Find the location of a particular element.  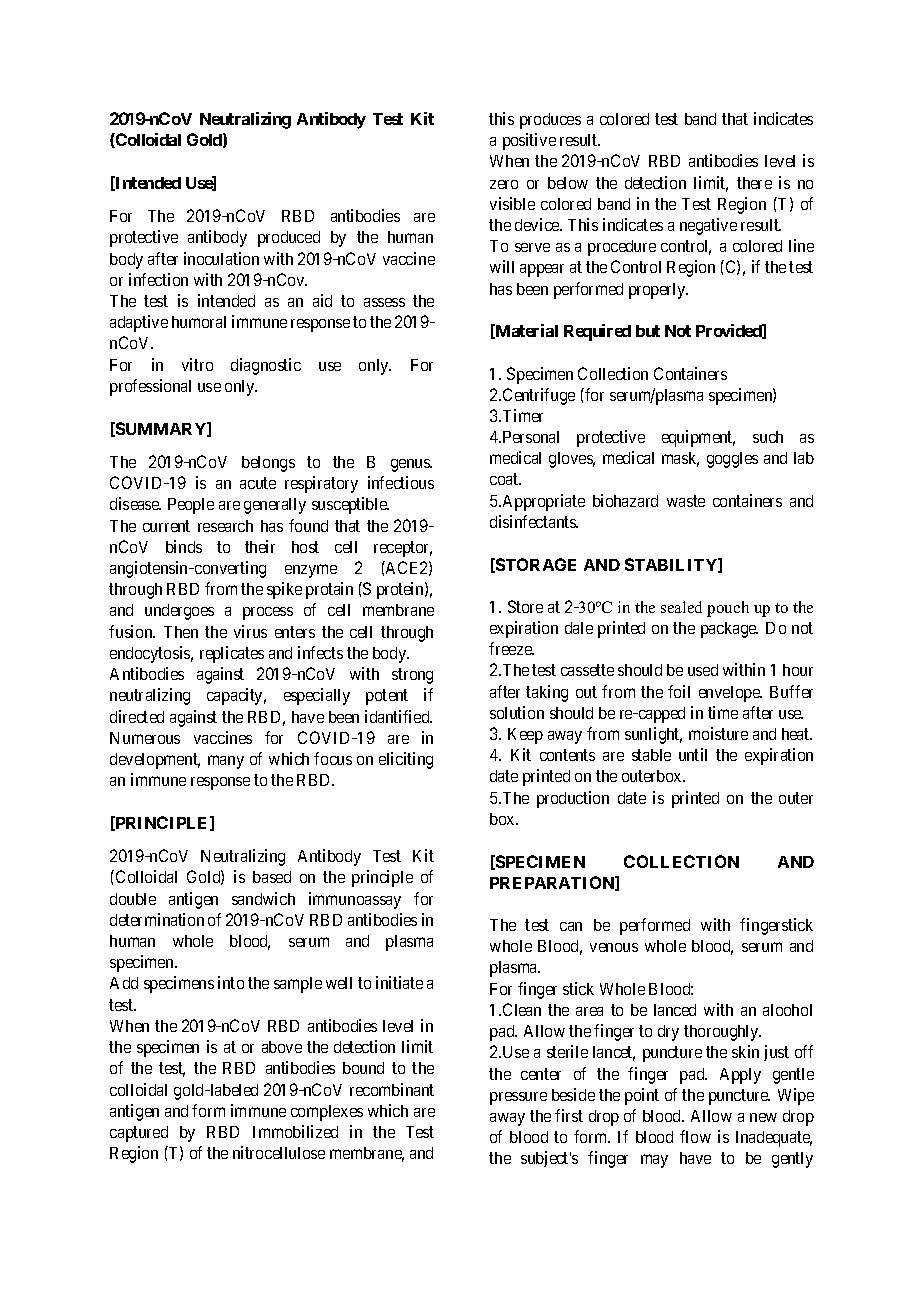

flow is located at coordinates (695, 1136).
